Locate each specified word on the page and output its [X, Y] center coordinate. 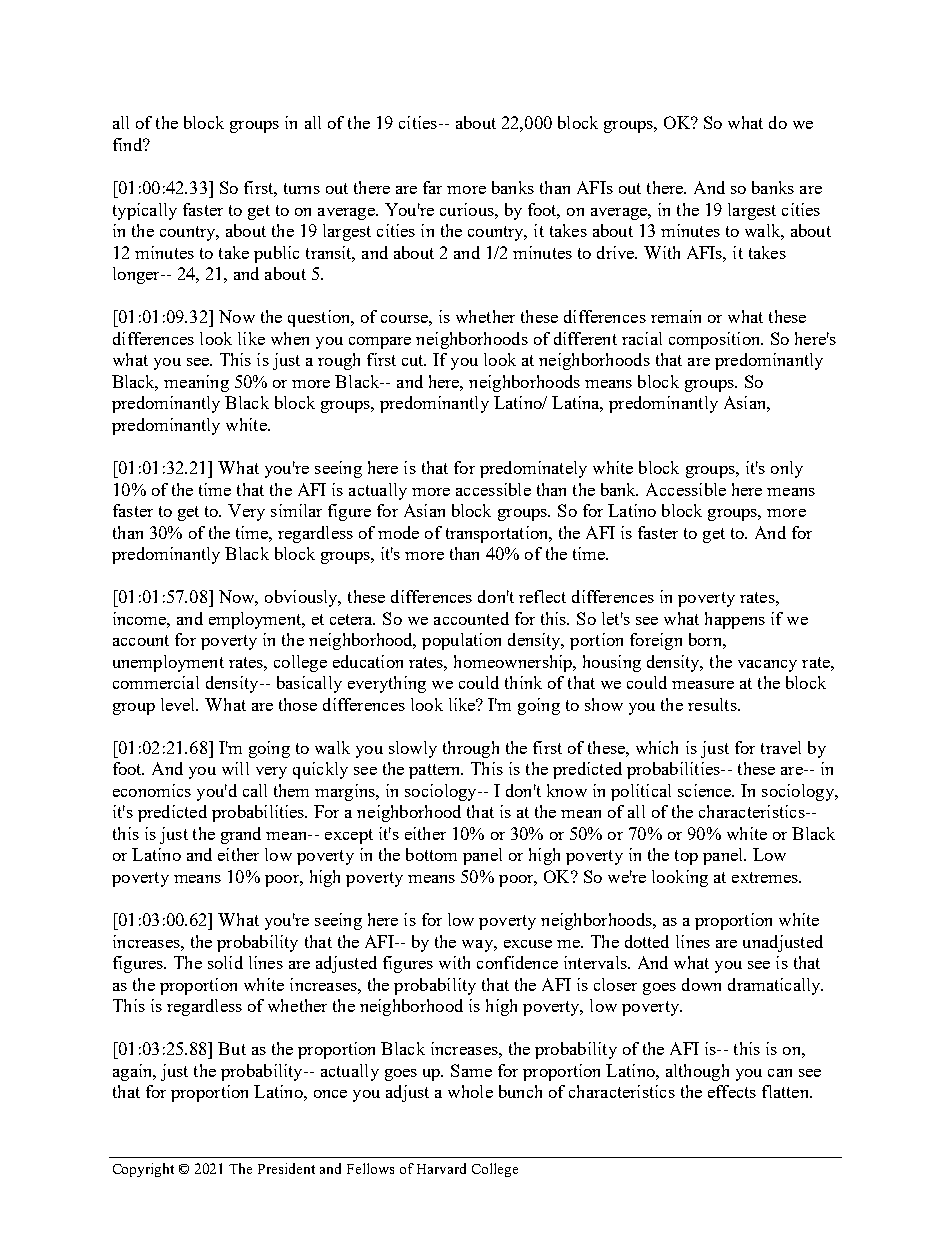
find [129, 144]
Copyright [143, 1170]
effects [732, 1091]
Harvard [441, 1168]
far [432, 187]
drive [617, 252]
